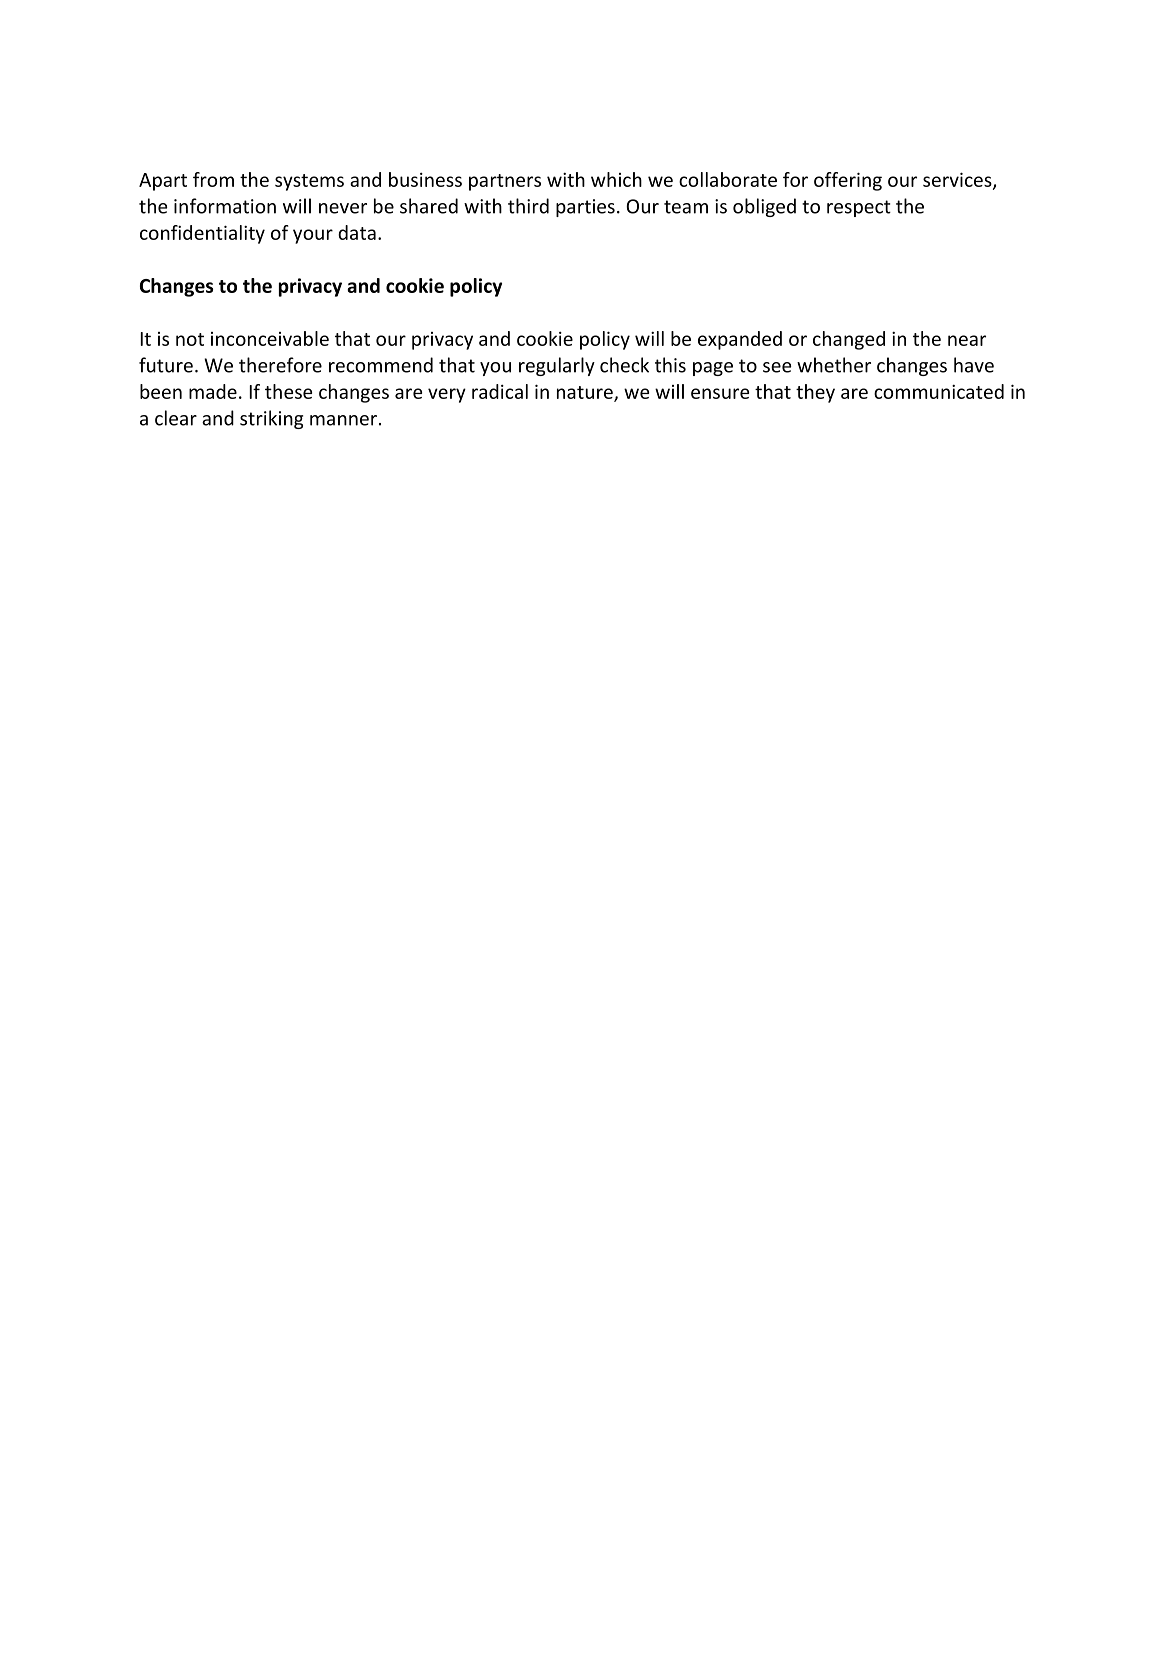 This screenshot has width=1169, height=1653. I want to click on changed, so click(849, 340).
